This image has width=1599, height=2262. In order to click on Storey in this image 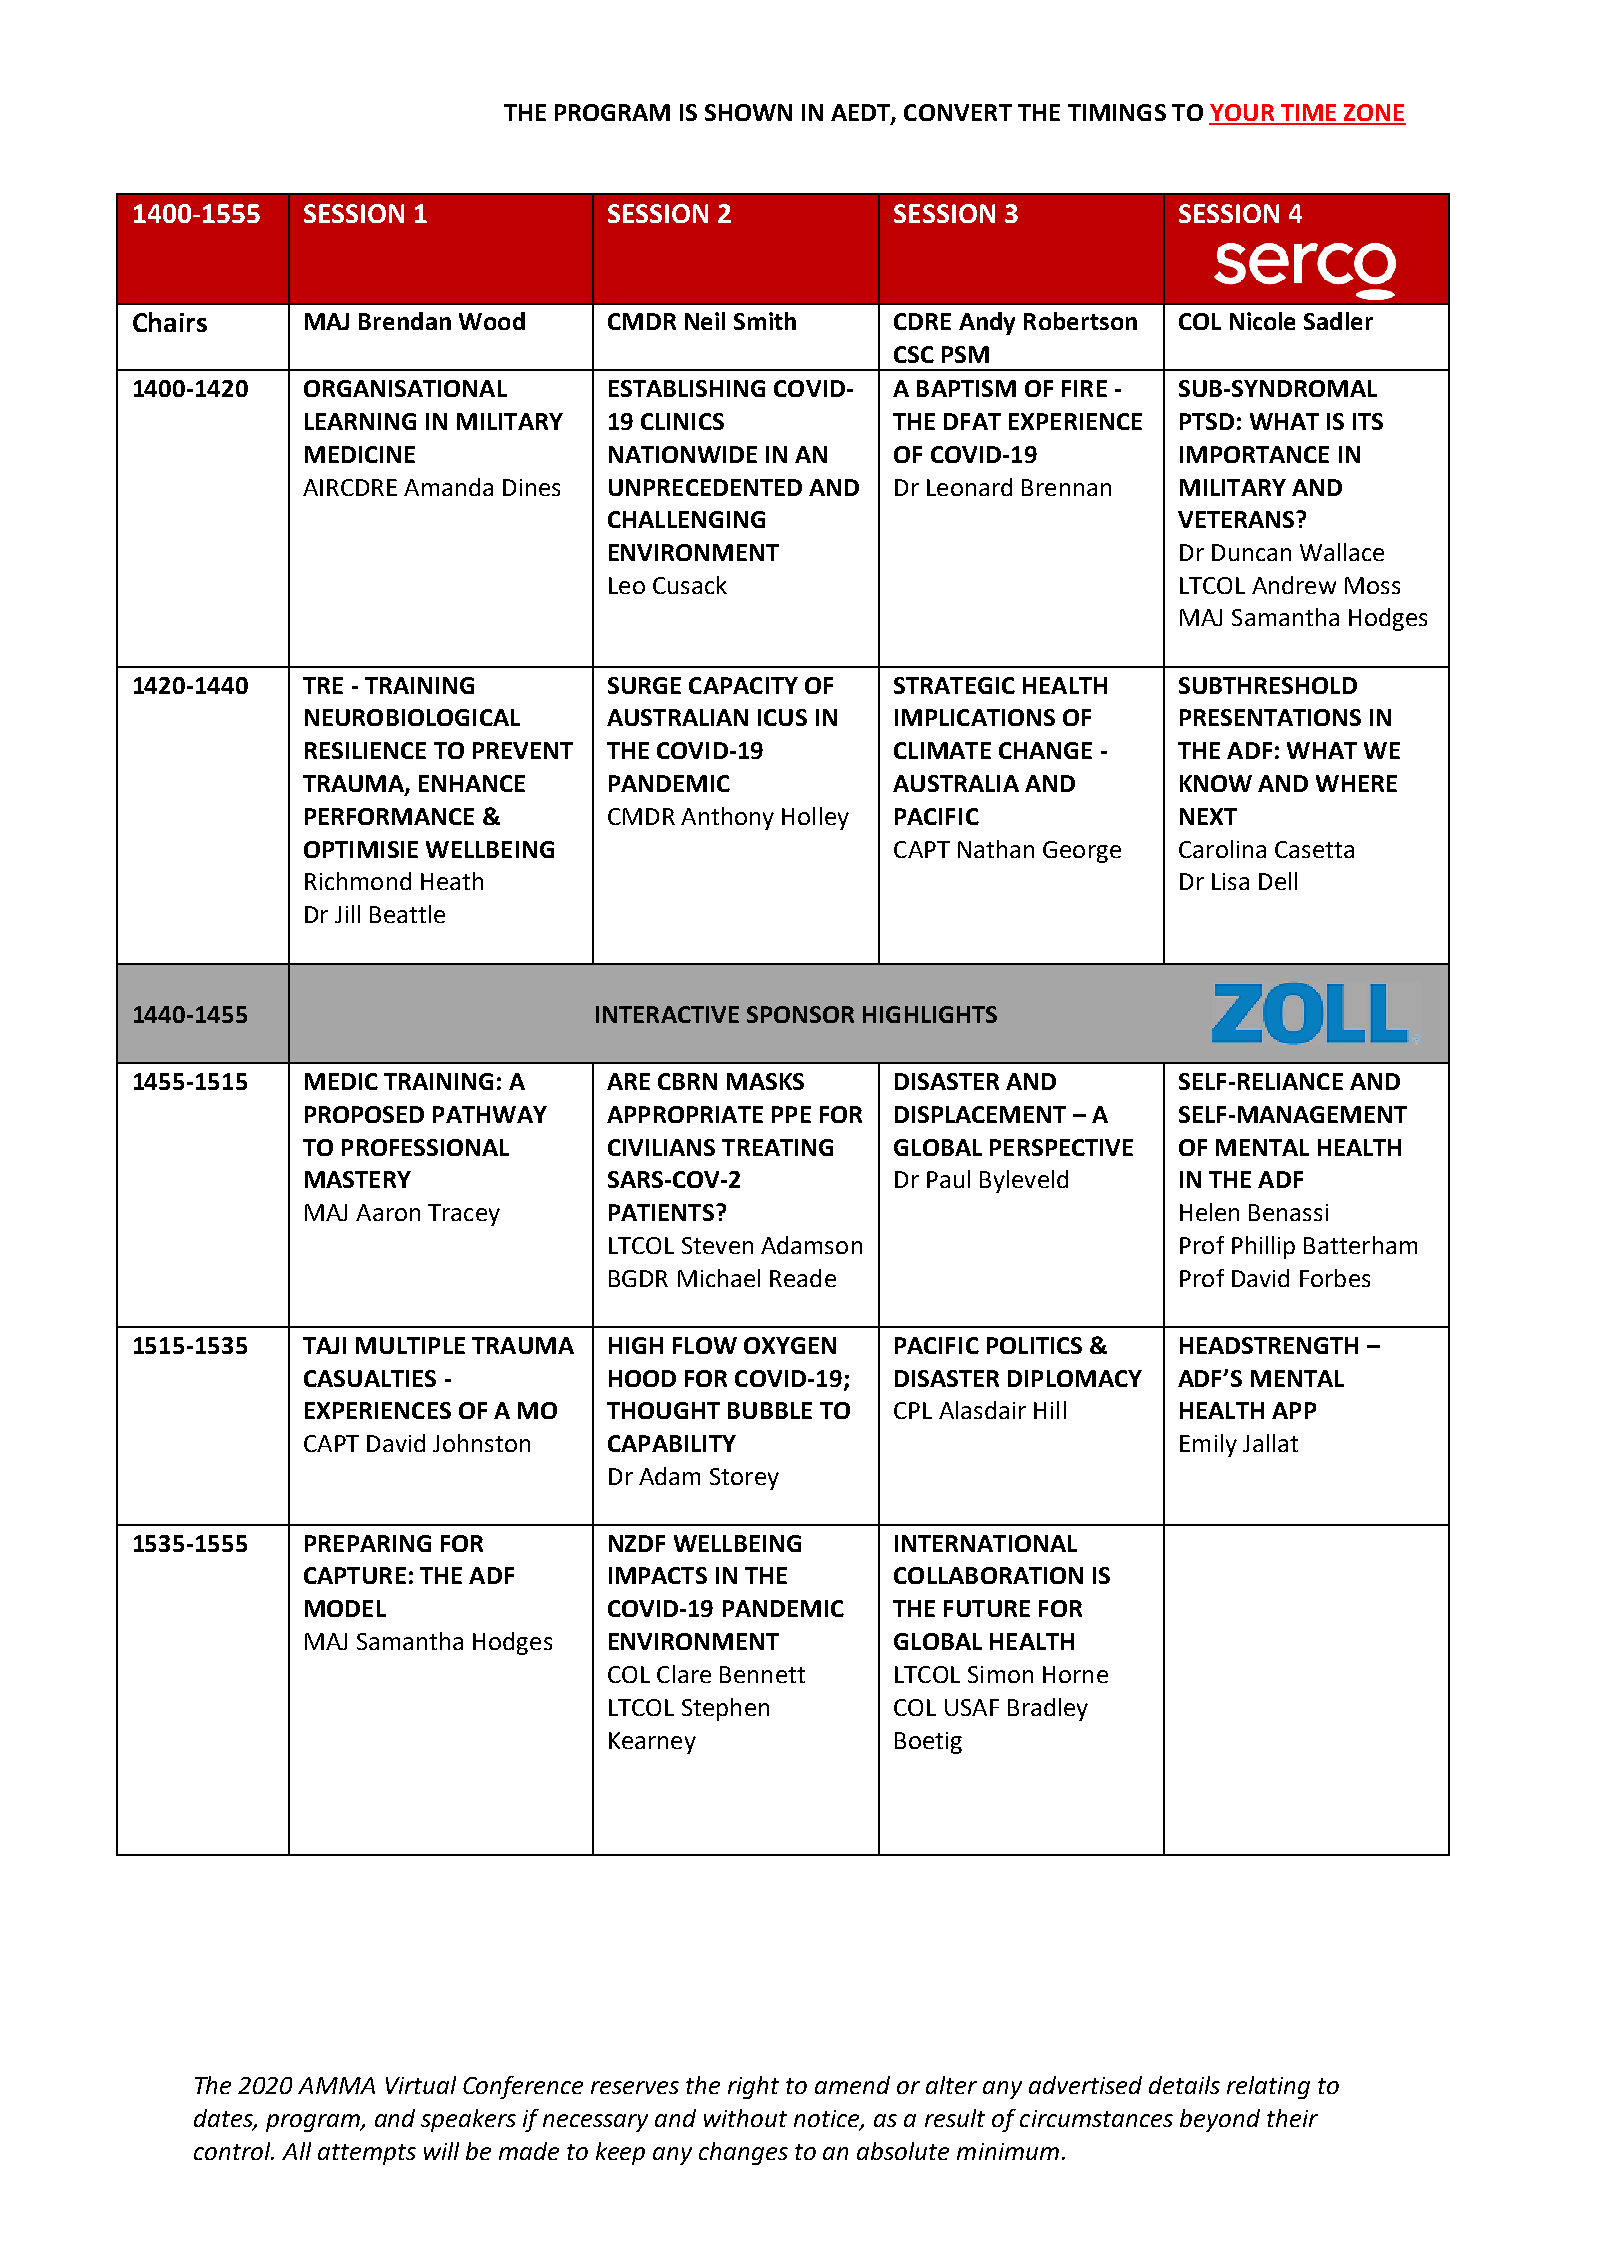, I will do `click(744, 1479)`.
